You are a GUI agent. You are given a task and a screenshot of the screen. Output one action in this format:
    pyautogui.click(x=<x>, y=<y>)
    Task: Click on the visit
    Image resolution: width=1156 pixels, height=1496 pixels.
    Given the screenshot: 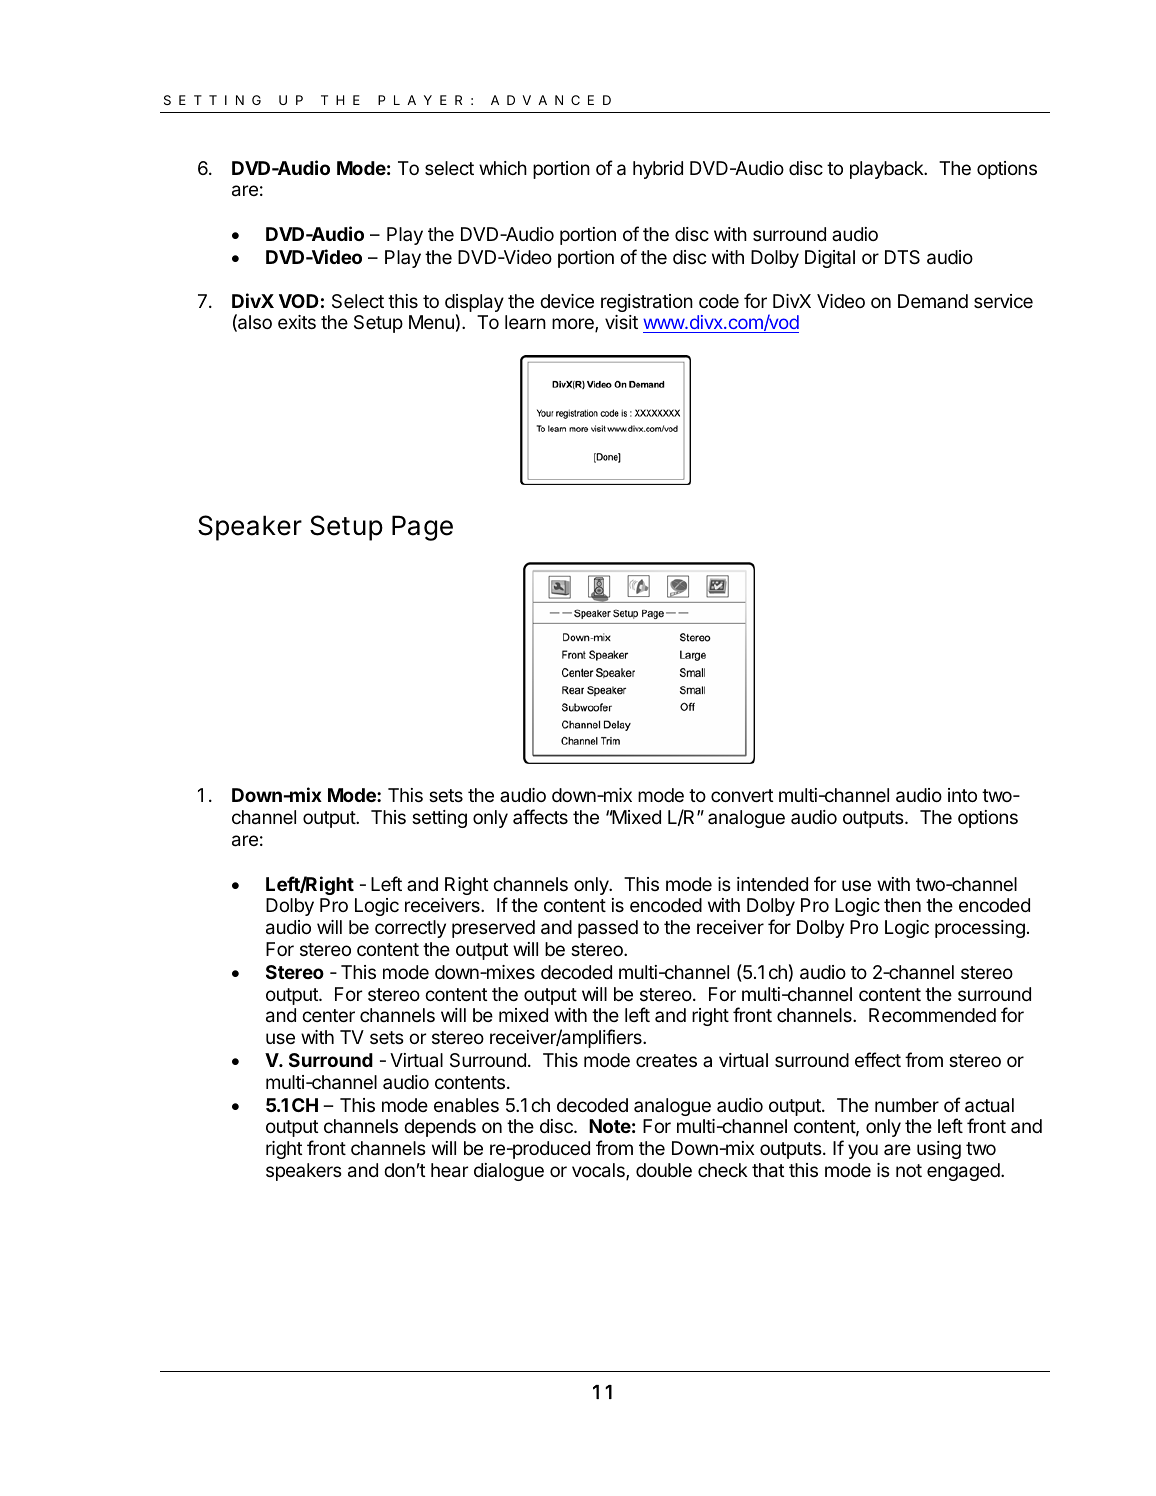 What is the action you would take?
    pyautogui.click(x=621, y=322)
